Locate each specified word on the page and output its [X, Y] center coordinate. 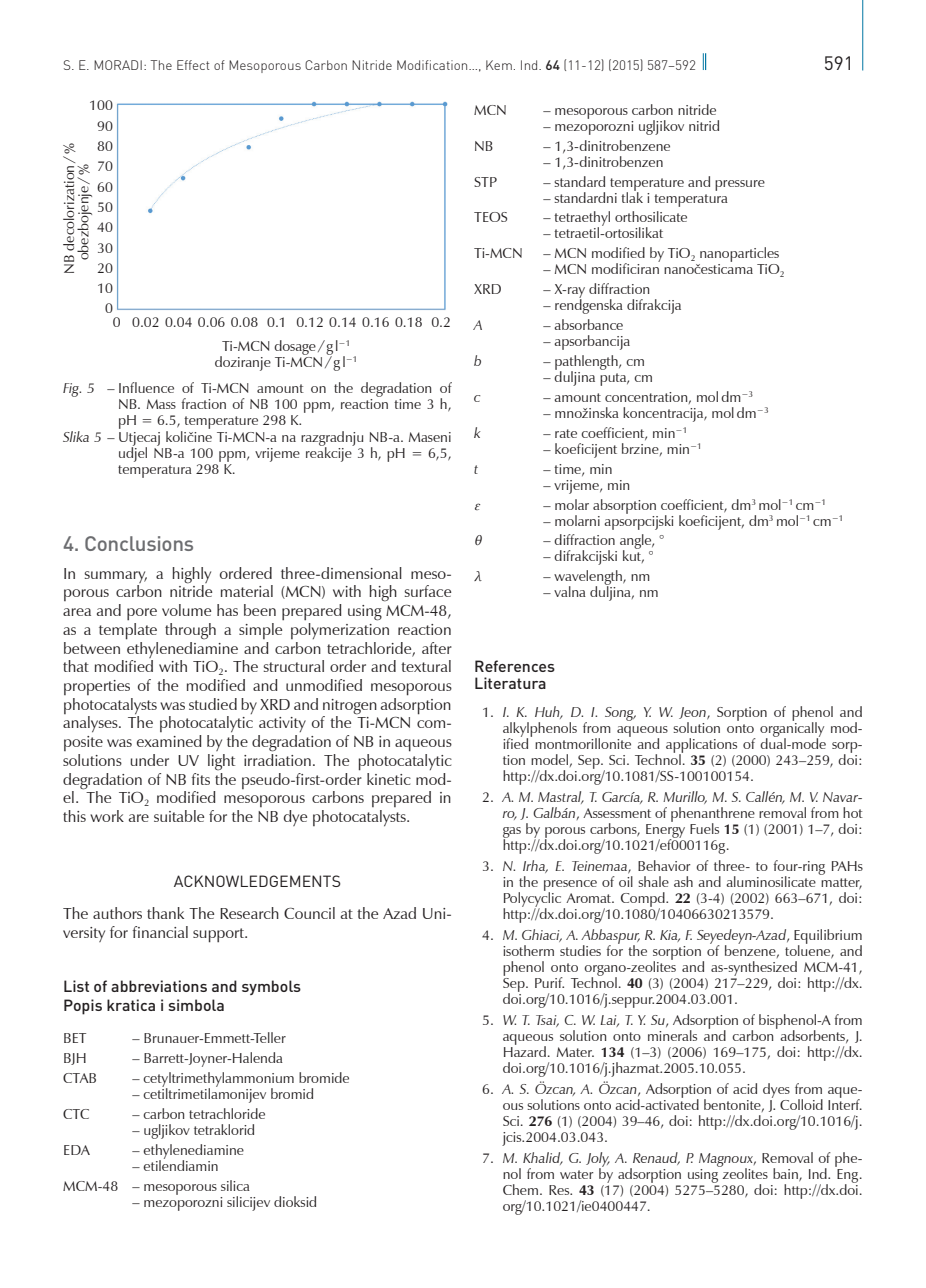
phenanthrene [713, 815]
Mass [161, 404]
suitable [179, 816]
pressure [740, 185]
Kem [499, 65]
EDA [77, 1150]
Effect [193, 65]
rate [566, 433]
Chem [522, 1189]
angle [637, 543]
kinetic [389, 779]
